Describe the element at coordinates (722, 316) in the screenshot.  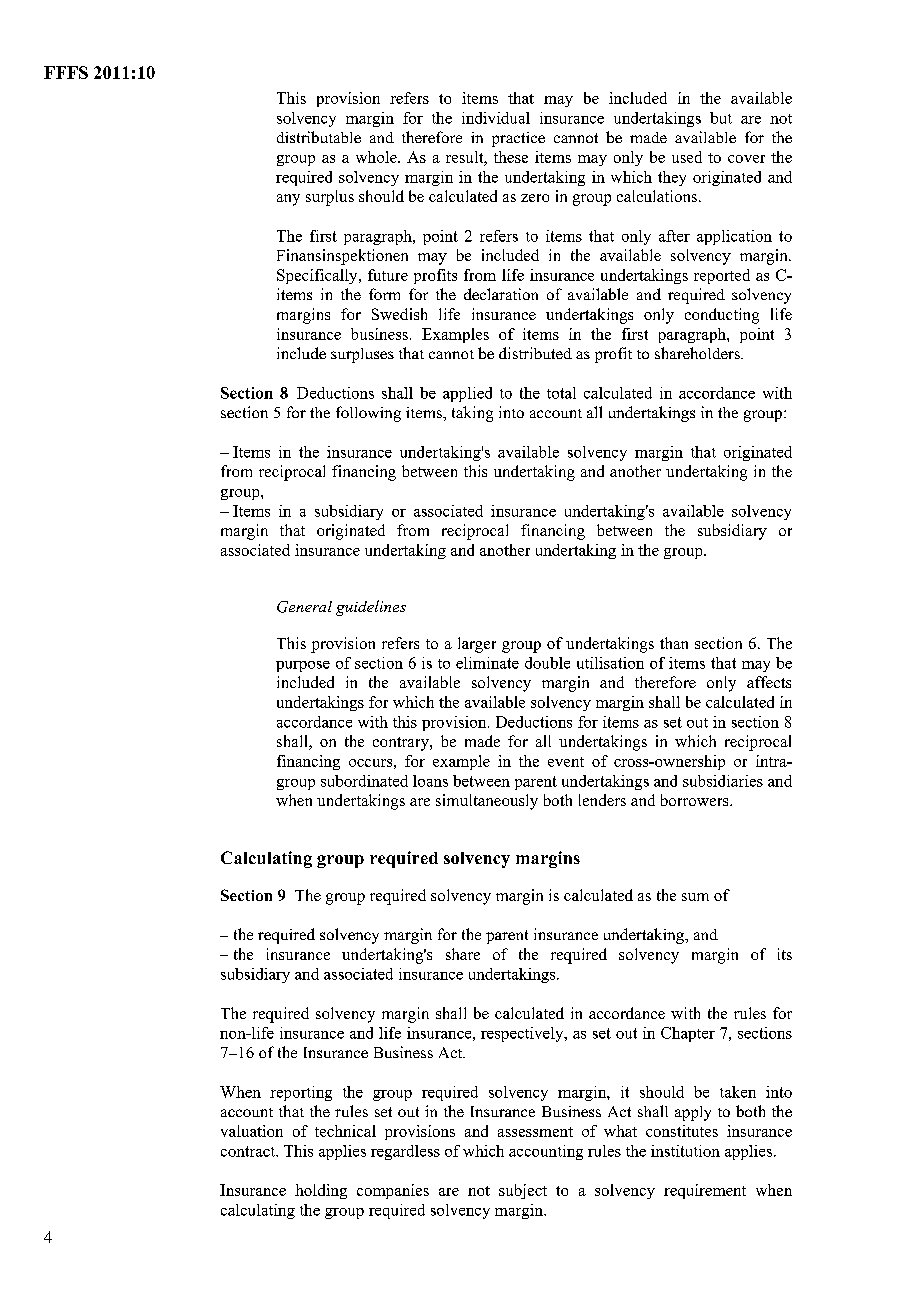
I see `conducting` at that location.
